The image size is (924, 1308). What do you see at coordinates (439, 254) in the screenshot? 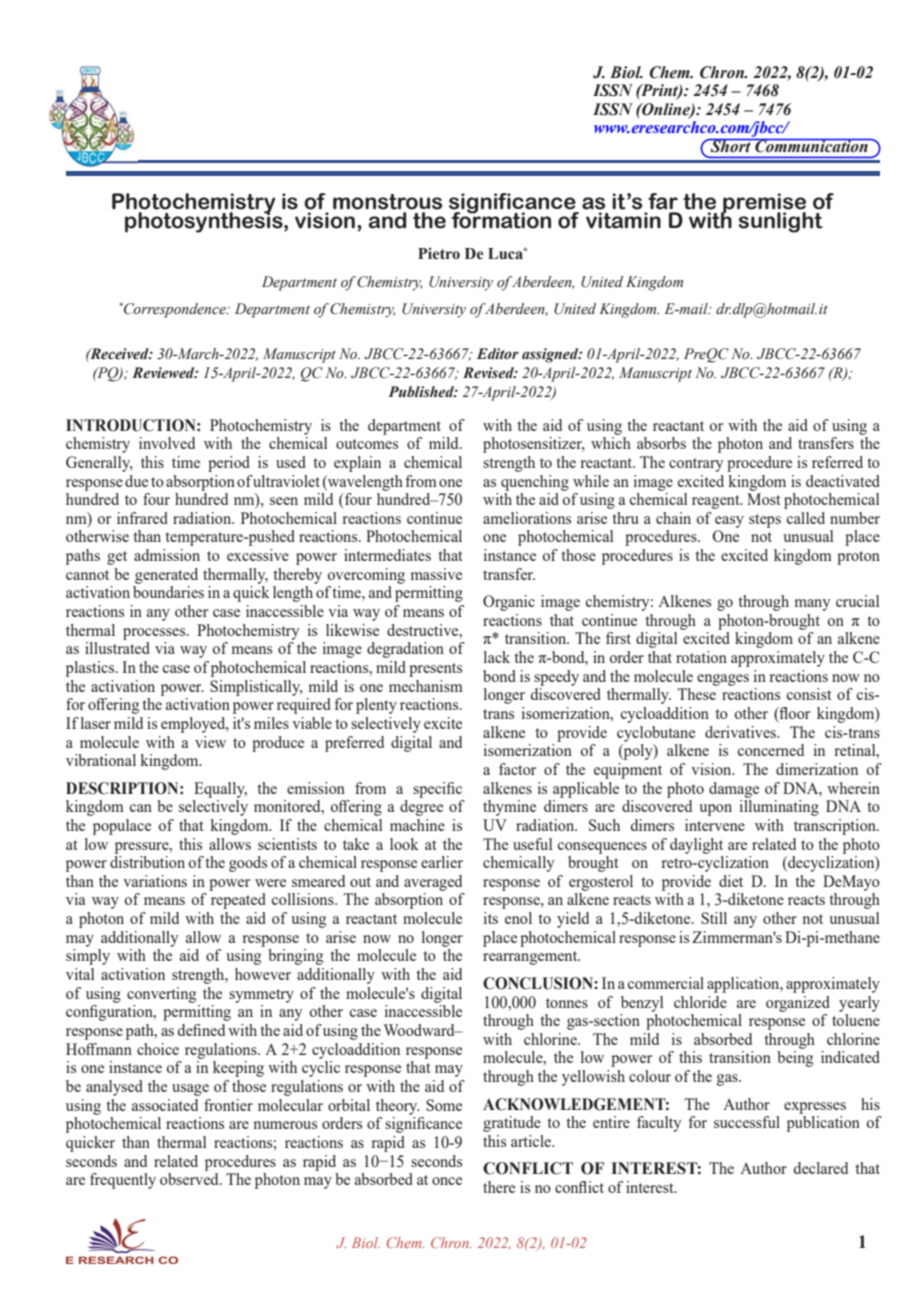
I see `Pietro` at bounding box center [439, 254].
